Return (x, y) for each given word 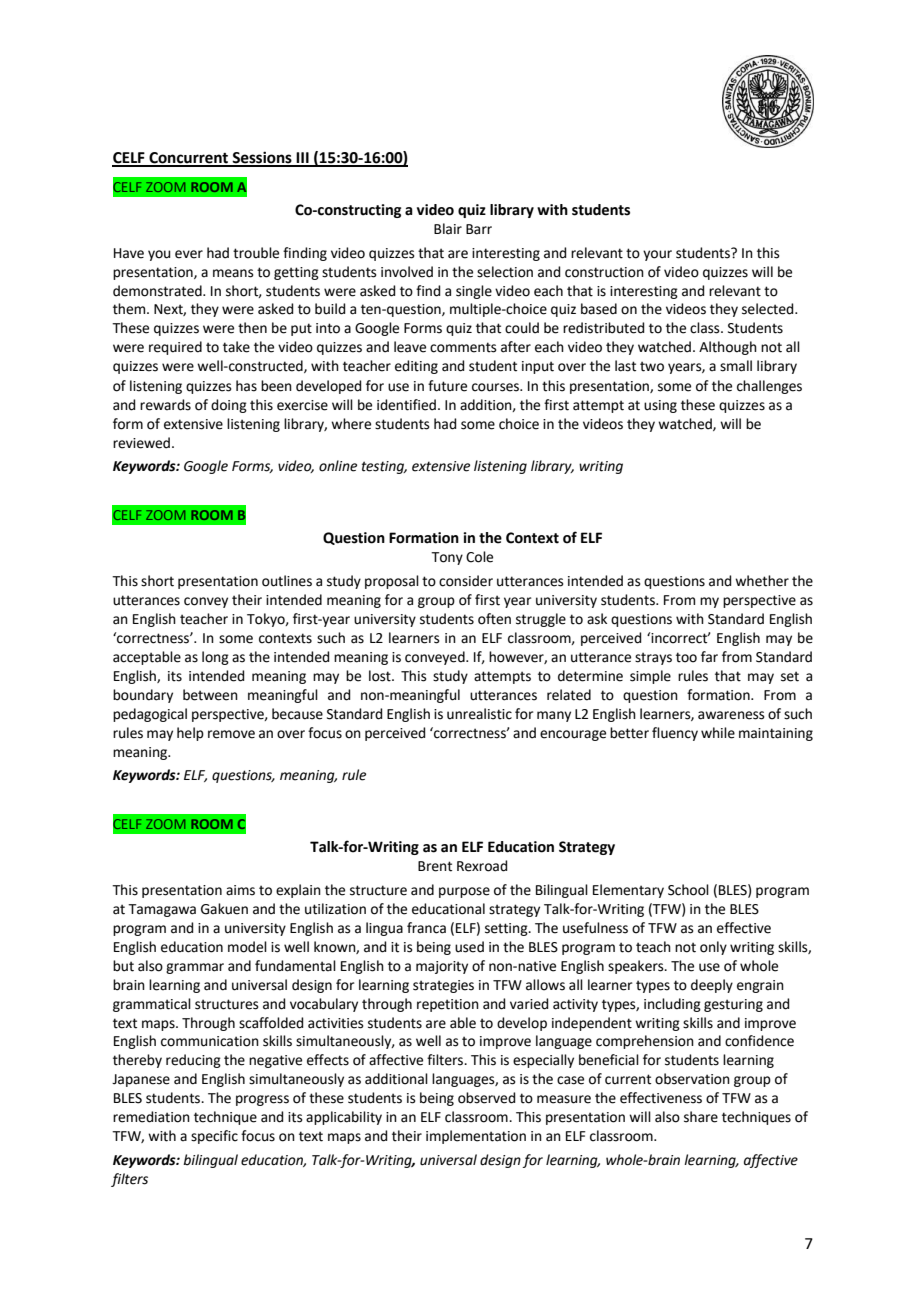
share (701, 1117)
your (657, 255)
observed (486, 1098)
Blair (448, 229)
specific (214, 1137)
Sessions (262, 158)
